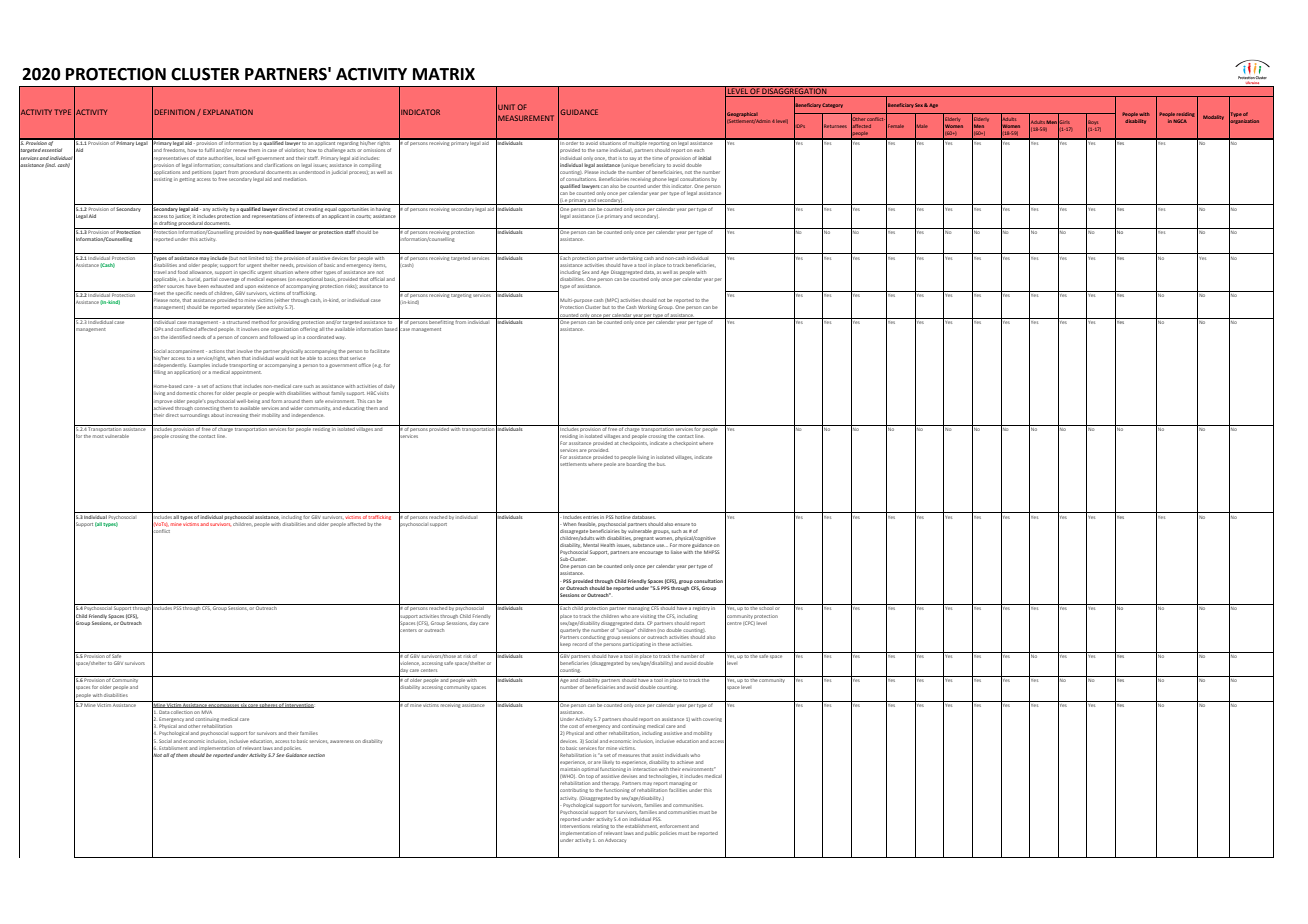 The width and height of the document is (1308, 924). I want to click on Working, so click(647, 308).
